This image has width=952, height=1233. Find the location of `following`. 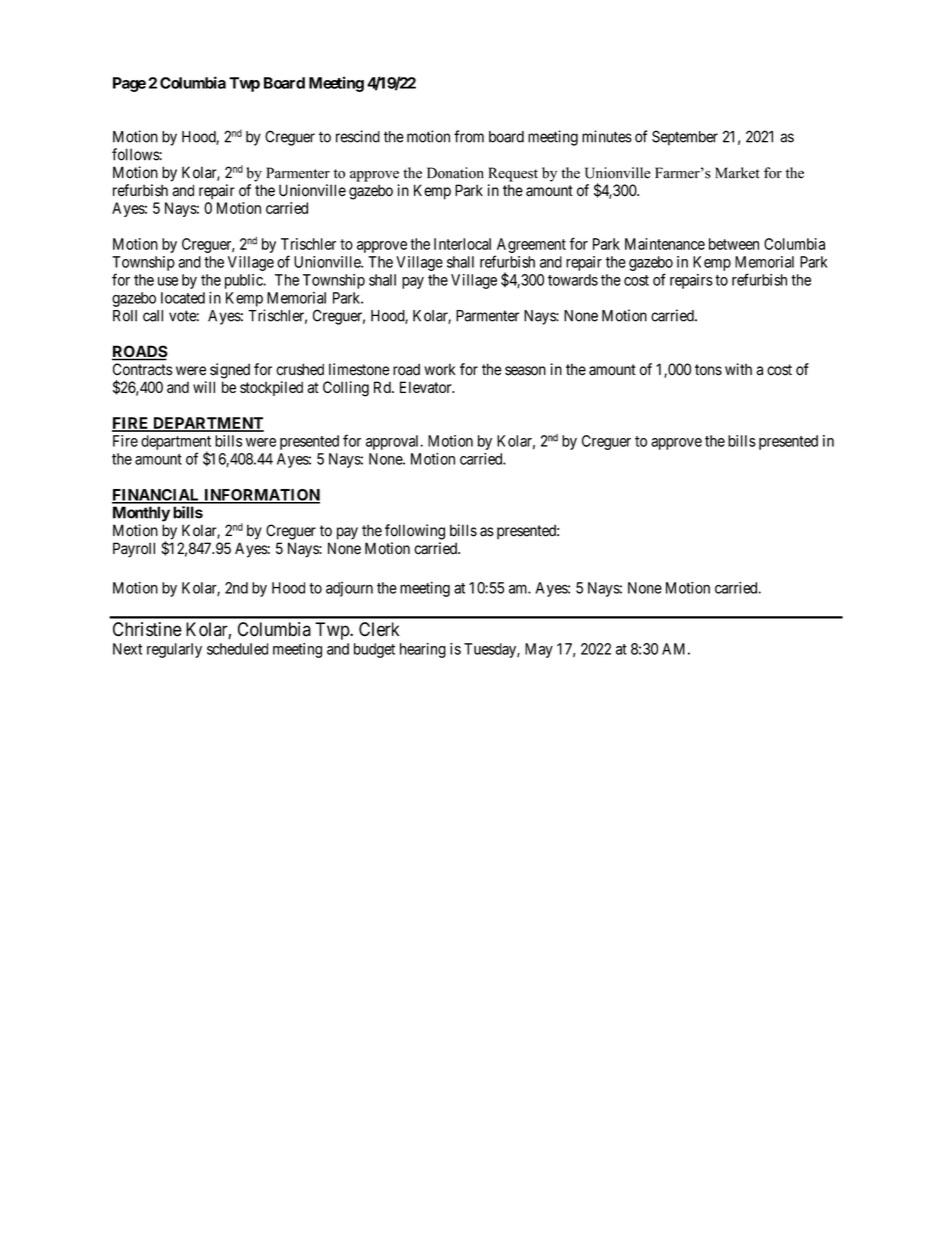

following is located at coordinates (415, 532).
